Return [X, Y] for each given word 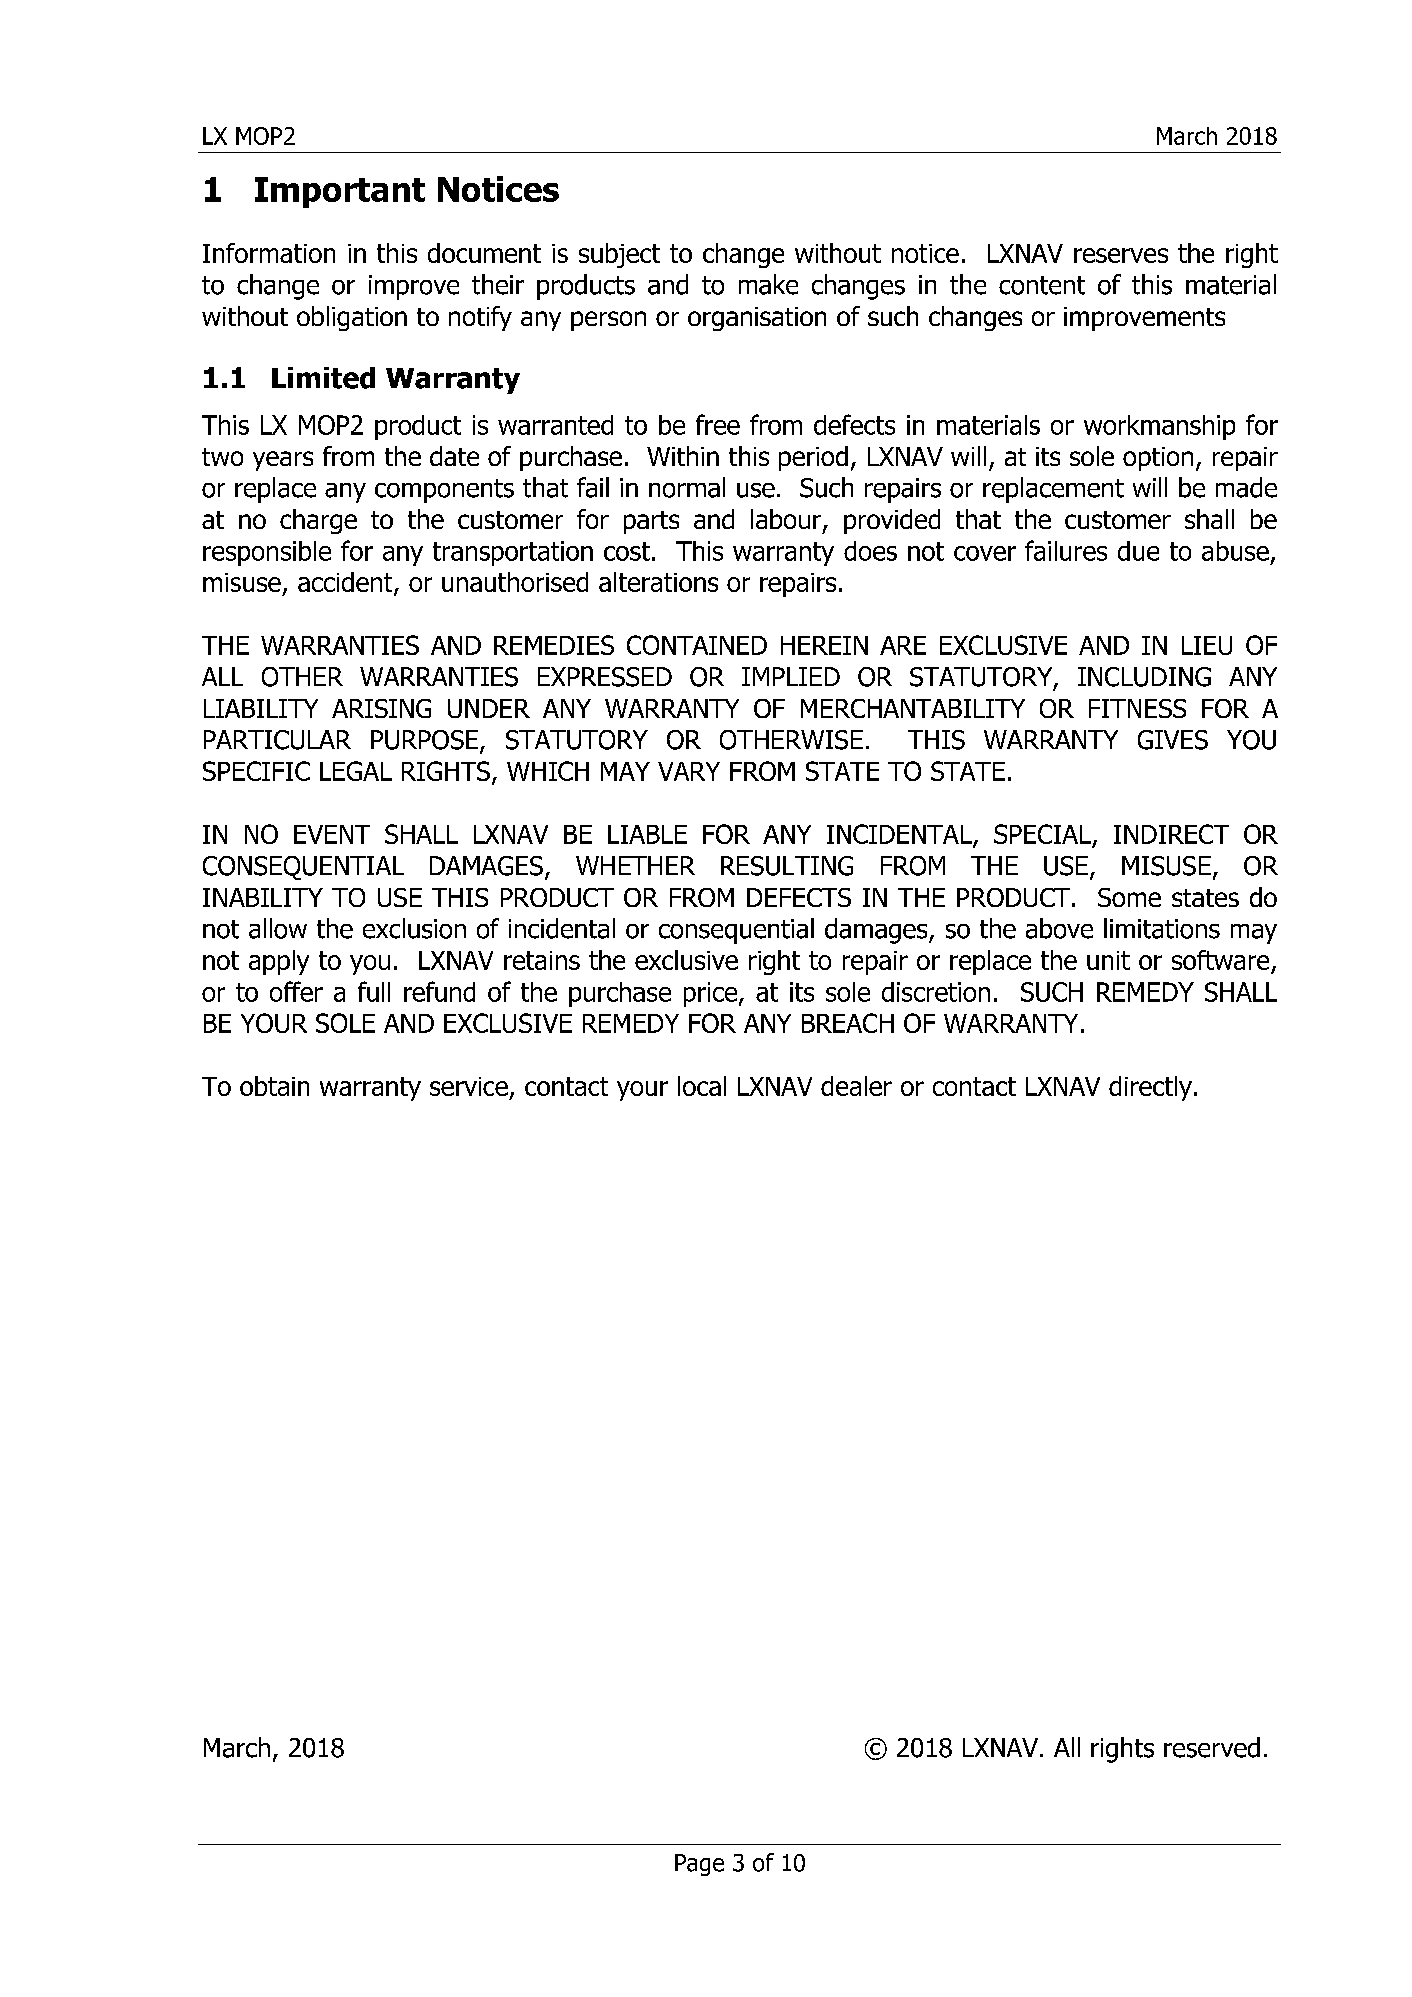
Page [699, 1865]
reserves [1121, 255]
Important [340, 192]
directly [1150, 1088]
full [374, 991]
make [768, 284]
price [710, 994]
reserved [1212, 1747]
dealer [856, 1086]
